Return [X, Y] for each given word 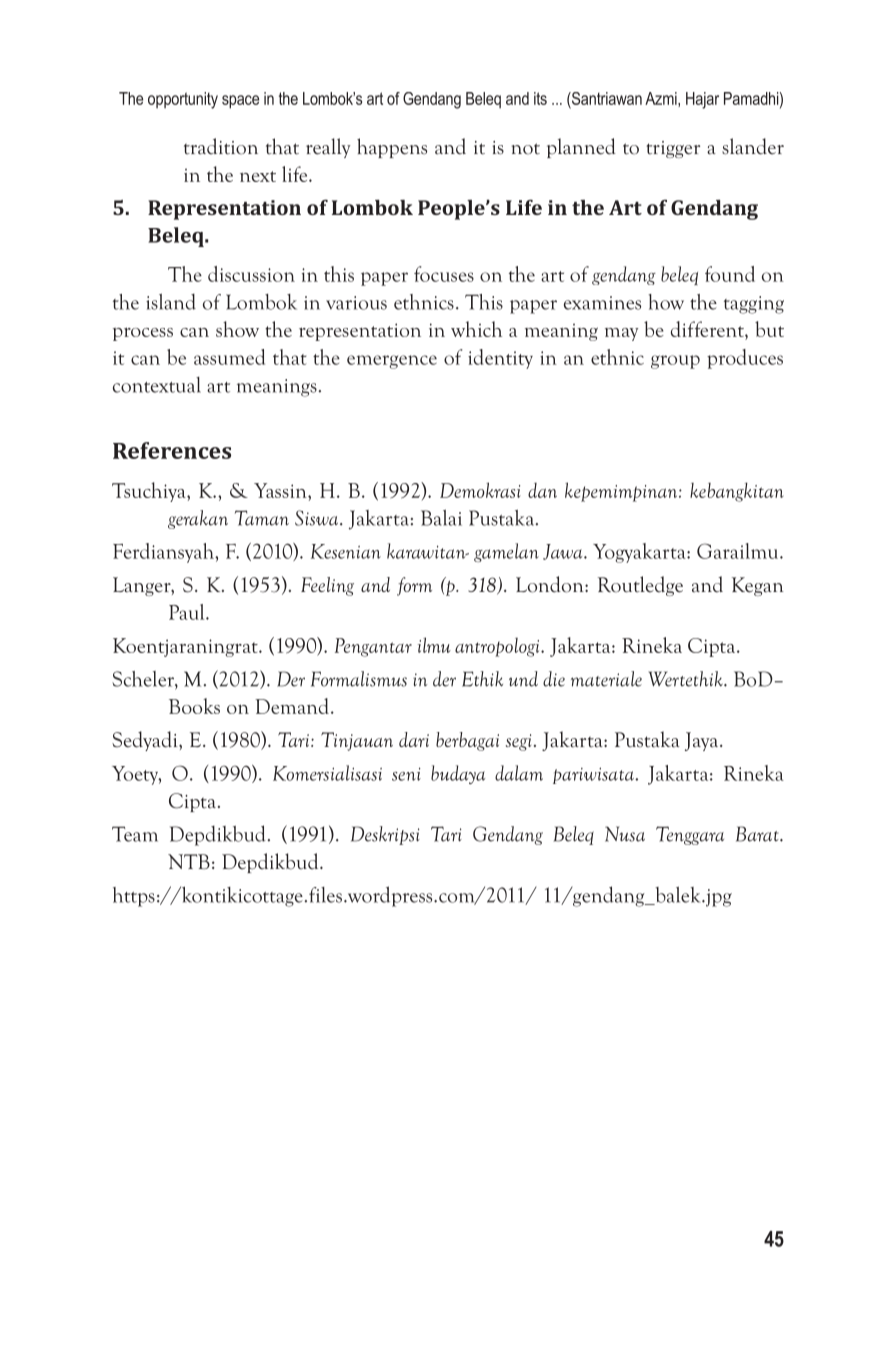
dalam [519, 773]
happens [392, 148]
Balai [441, 517]
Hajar [702, 100]
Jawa [564, 552]
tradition [221, 146]
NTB [189, 861]
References [172, 450]
